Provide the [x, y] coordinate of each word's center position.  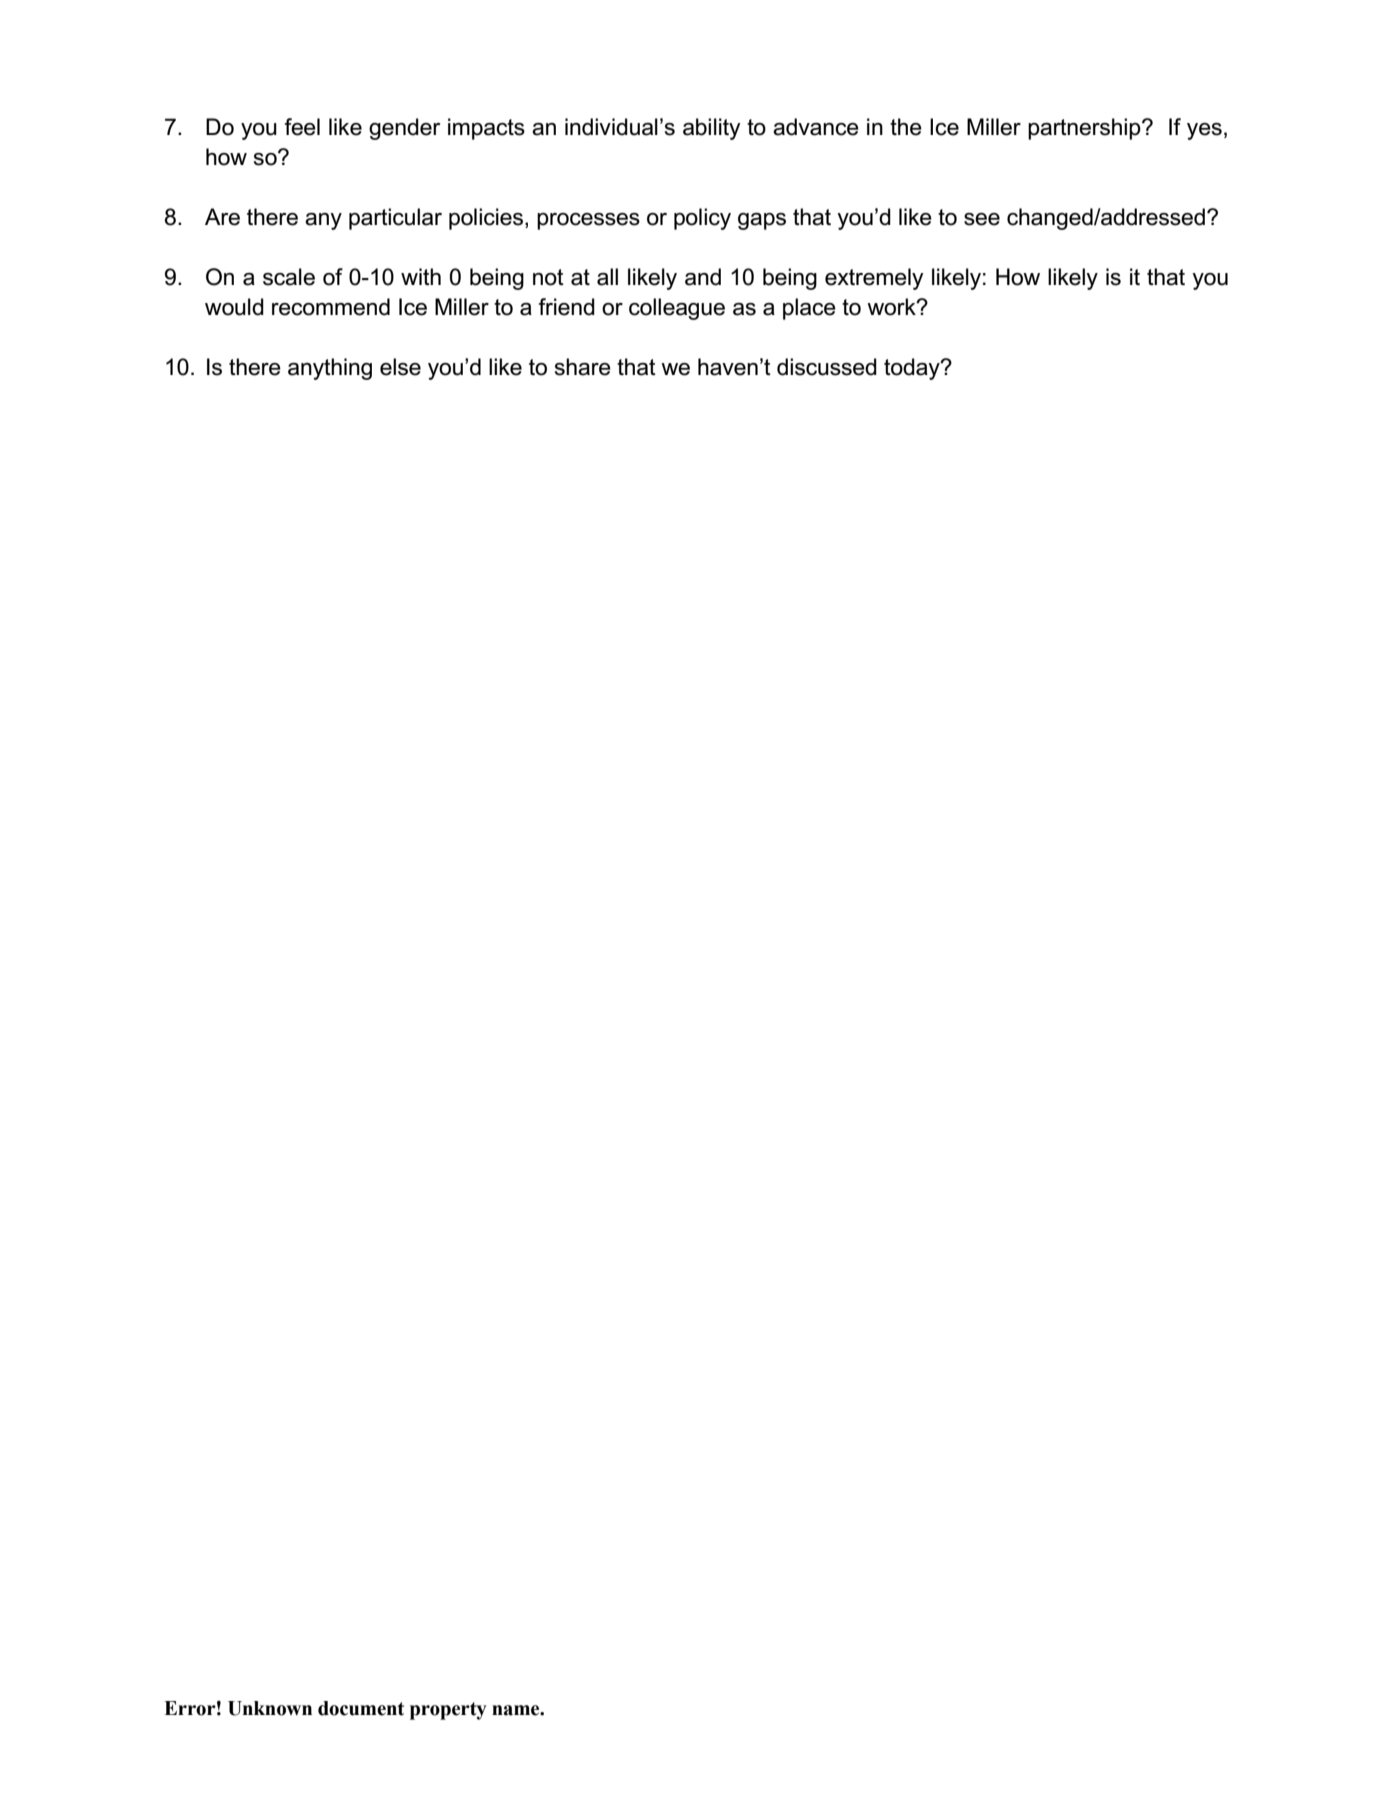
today [913, 369]
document [361, 1708]
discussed [827, 367]
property [448, 1711]
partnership [1085, 129]
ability [712, 129]
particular [395, 219]
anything [330, 369]
